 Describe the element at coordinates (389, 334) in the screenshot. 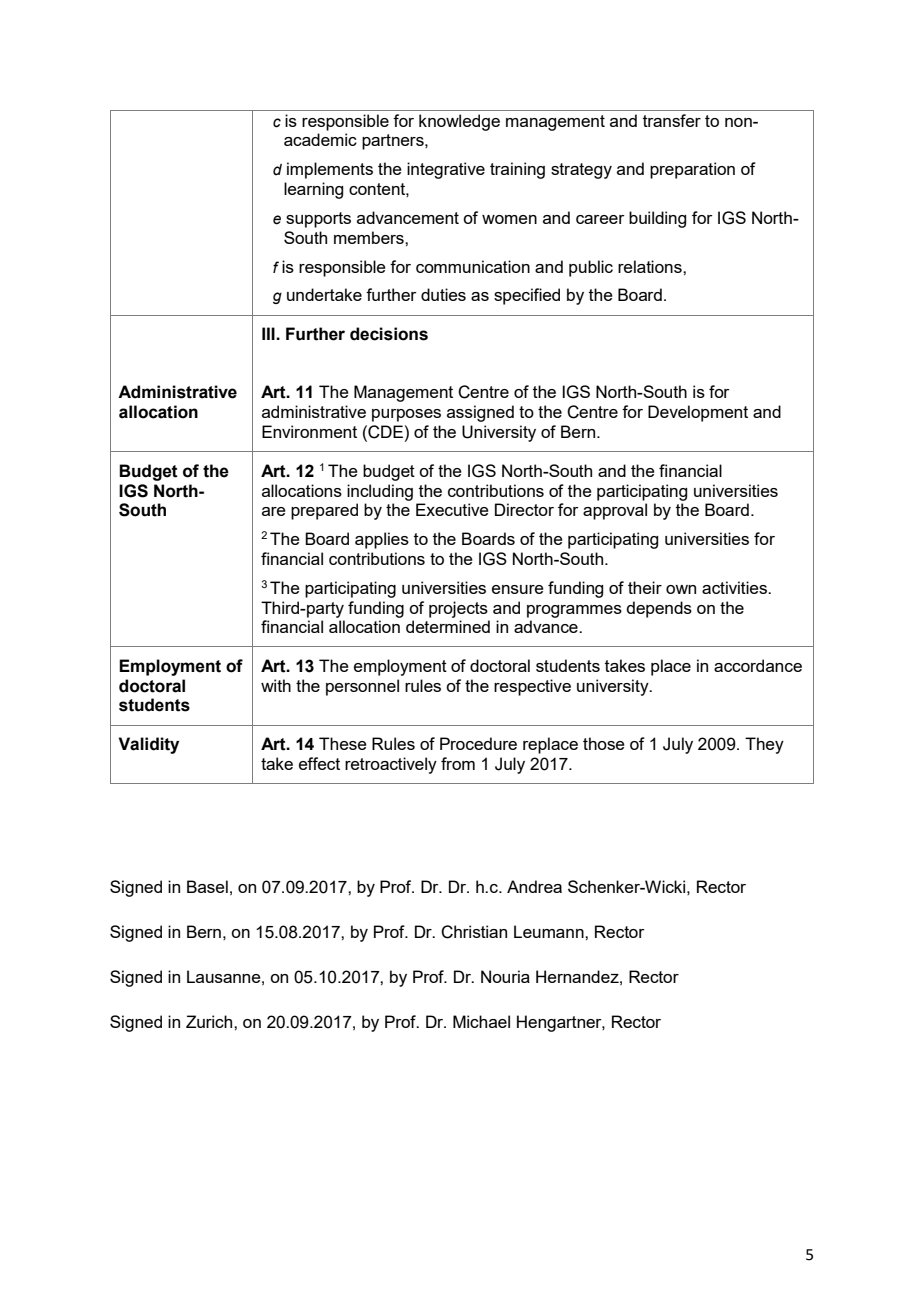

I see `decisions` at that location.
